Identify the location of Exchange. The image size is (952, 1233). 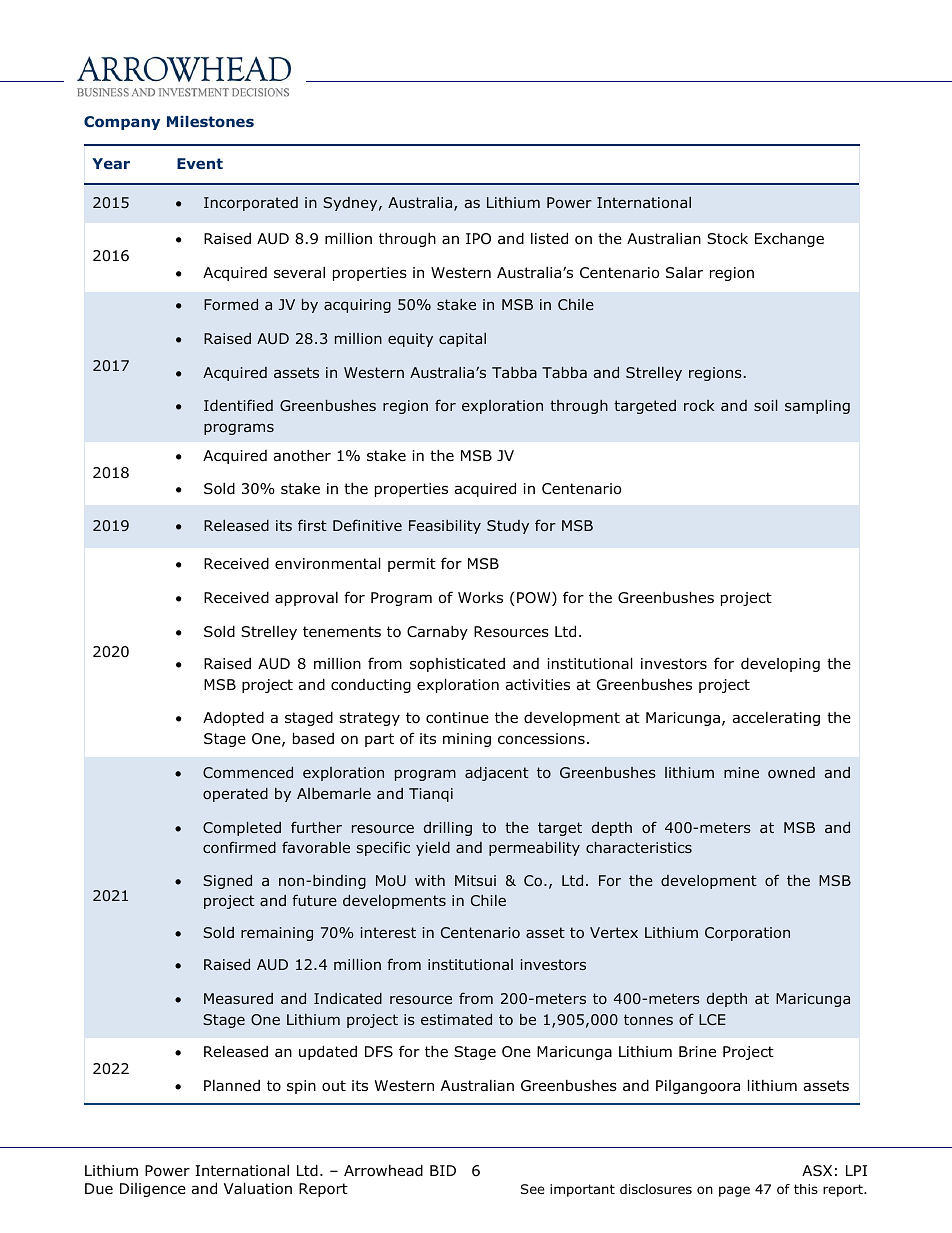
(789, 240).
